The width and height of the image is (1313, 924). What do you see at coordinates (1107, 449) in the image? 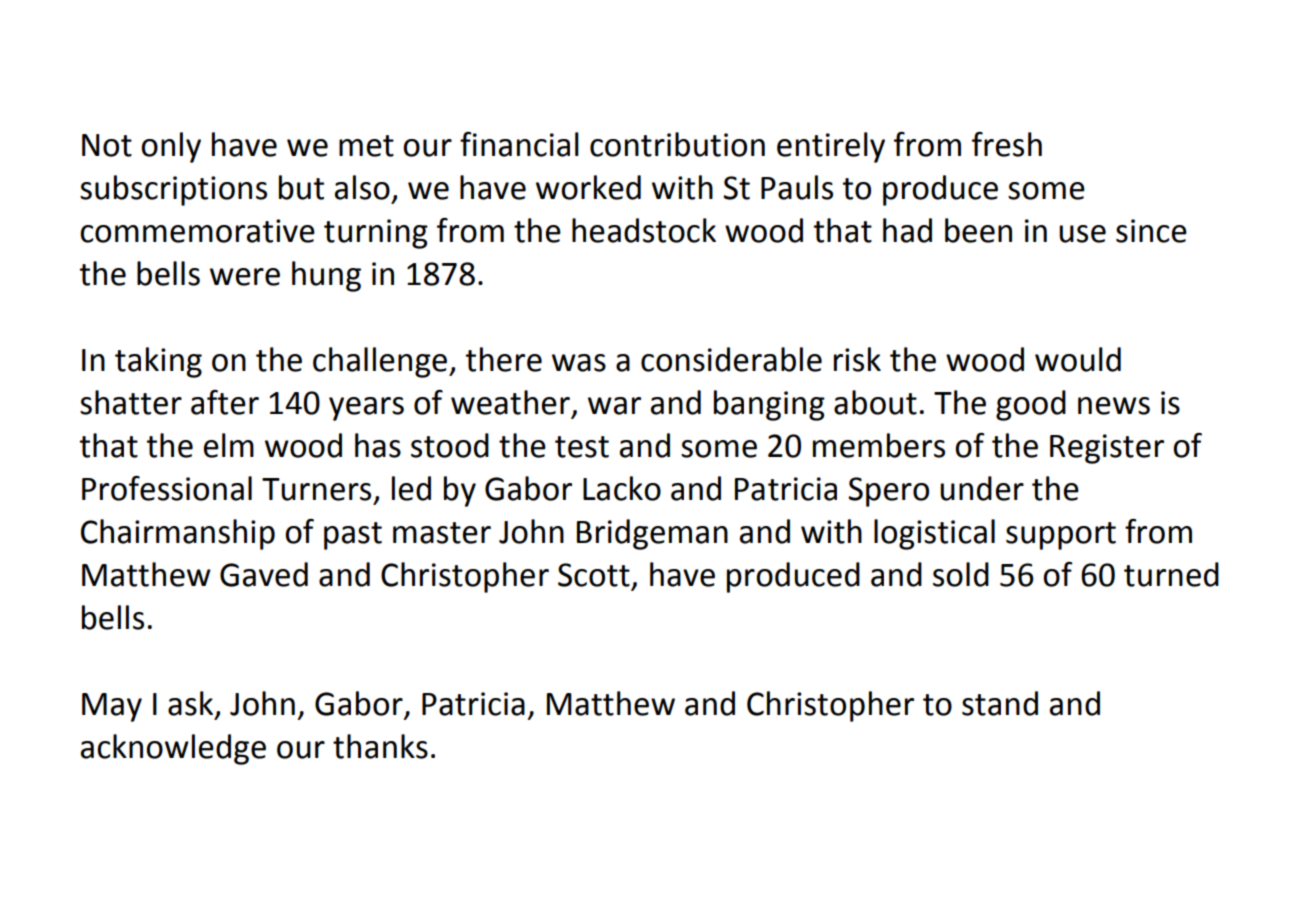
I see `Register` at bounding box center [1107, 449].
